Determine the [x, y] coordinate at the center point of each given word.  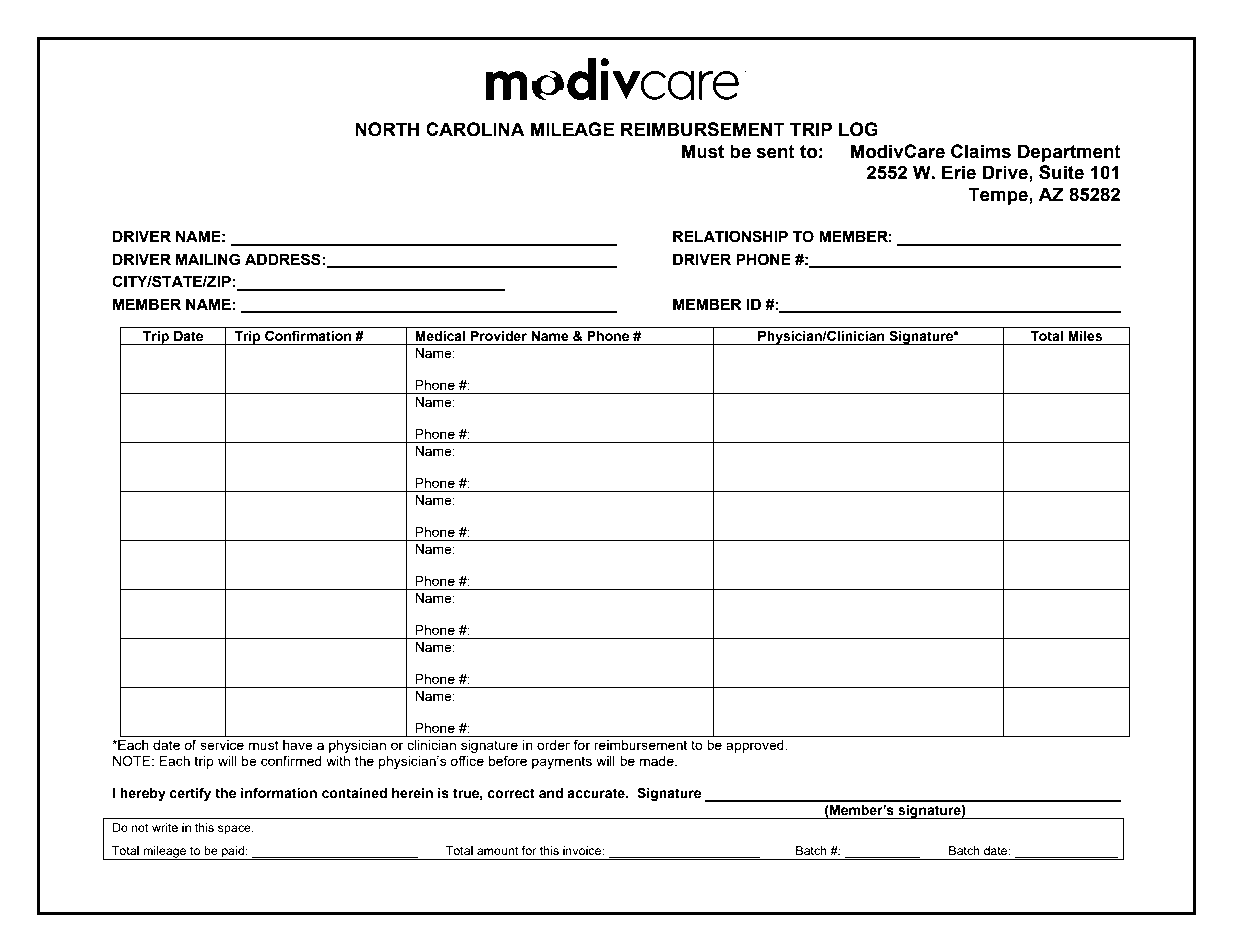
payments [562, 762]
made [657, 761]
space [235, 830]
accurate [597, 793]
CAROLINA [475, 129]
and [551, 793]
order [553, 745]
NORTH [387, 129]
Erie [959, 172]
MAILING [208, 259]
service [222, 745]
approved [756, 746]
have [298, 745]
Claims [981, 151]
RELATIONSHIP [730, 236]
